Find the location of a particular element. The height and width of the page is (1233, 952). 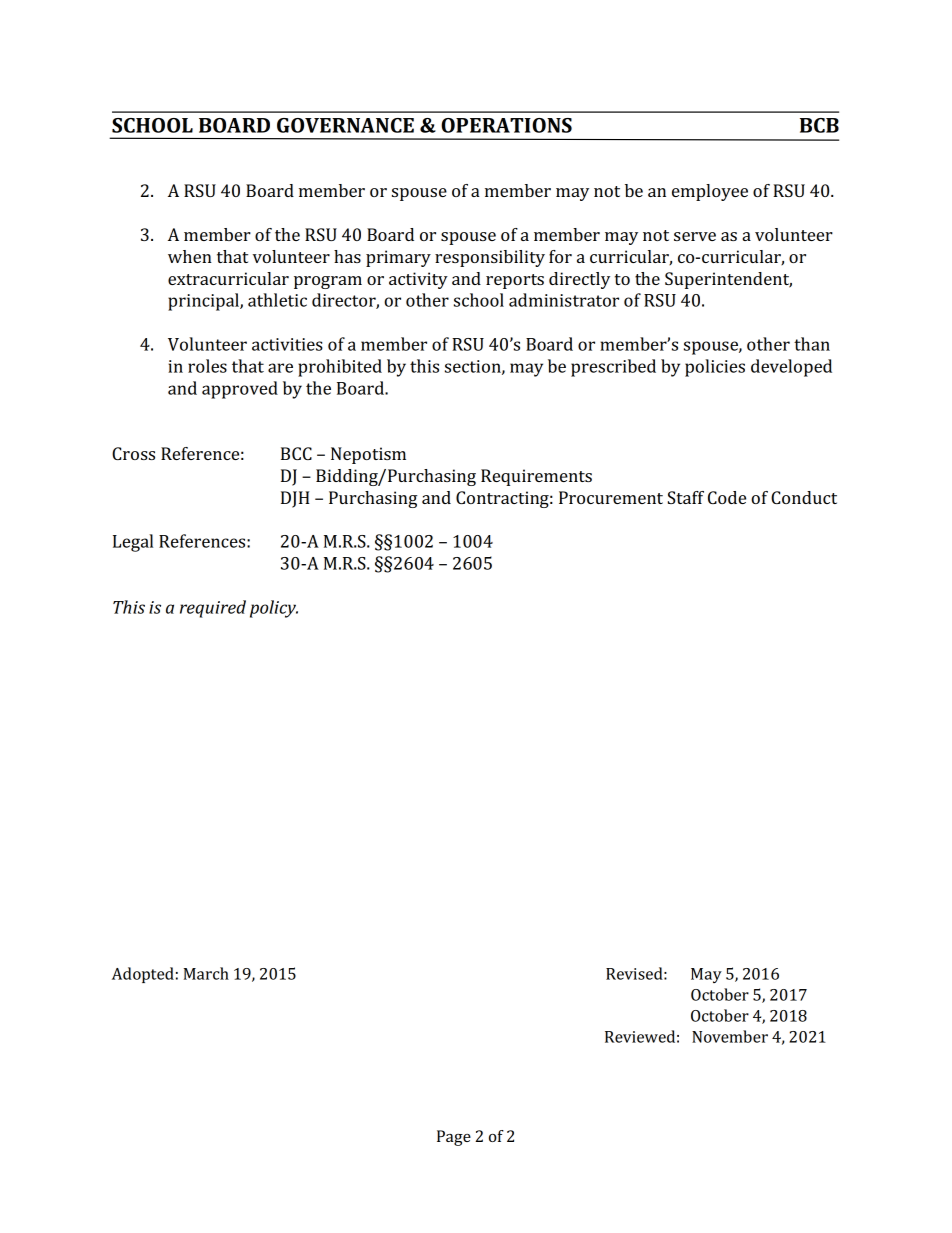

Page is located at coordinates (454, 1138).
